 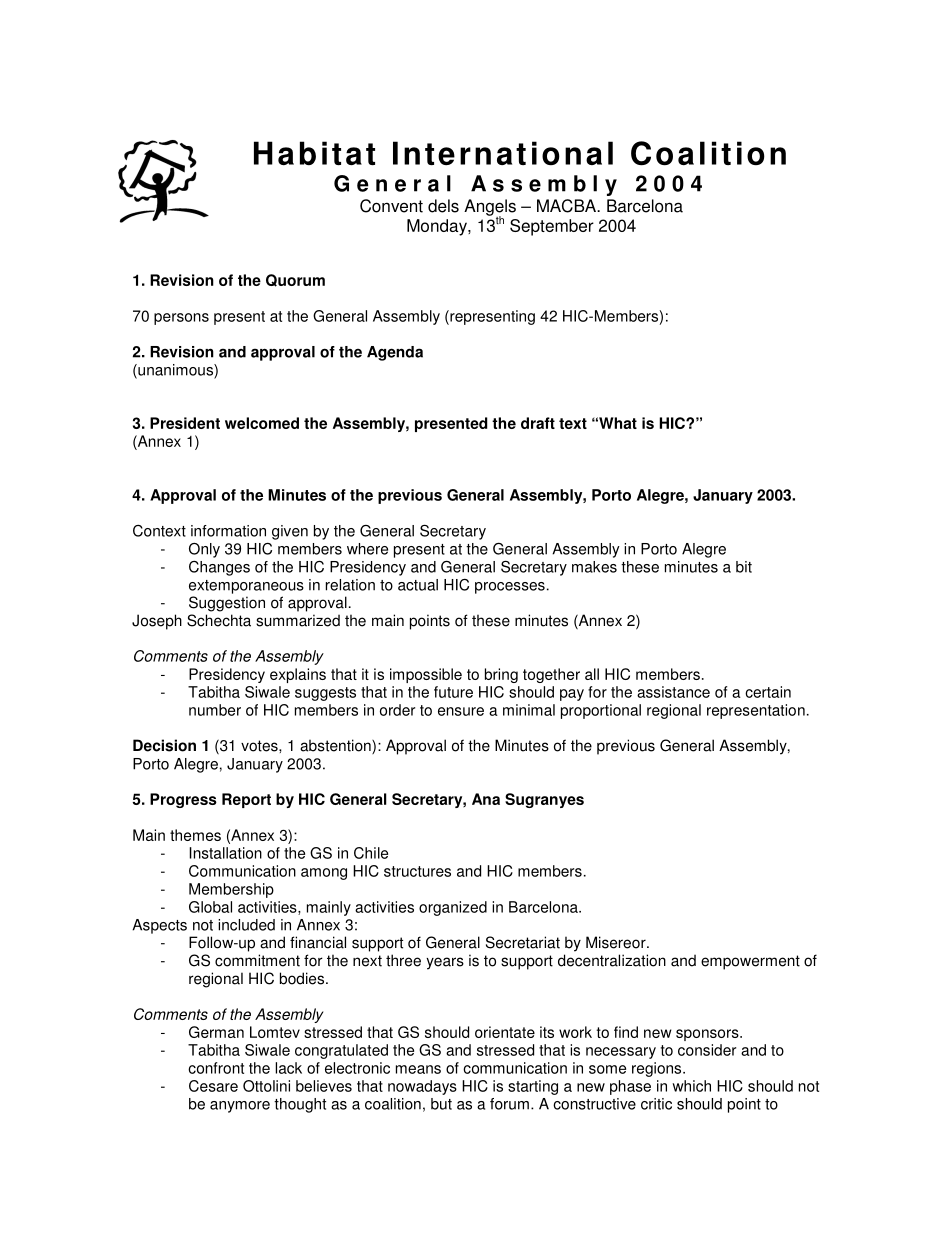 I want to click on structures, so click(x=417, y=871).
